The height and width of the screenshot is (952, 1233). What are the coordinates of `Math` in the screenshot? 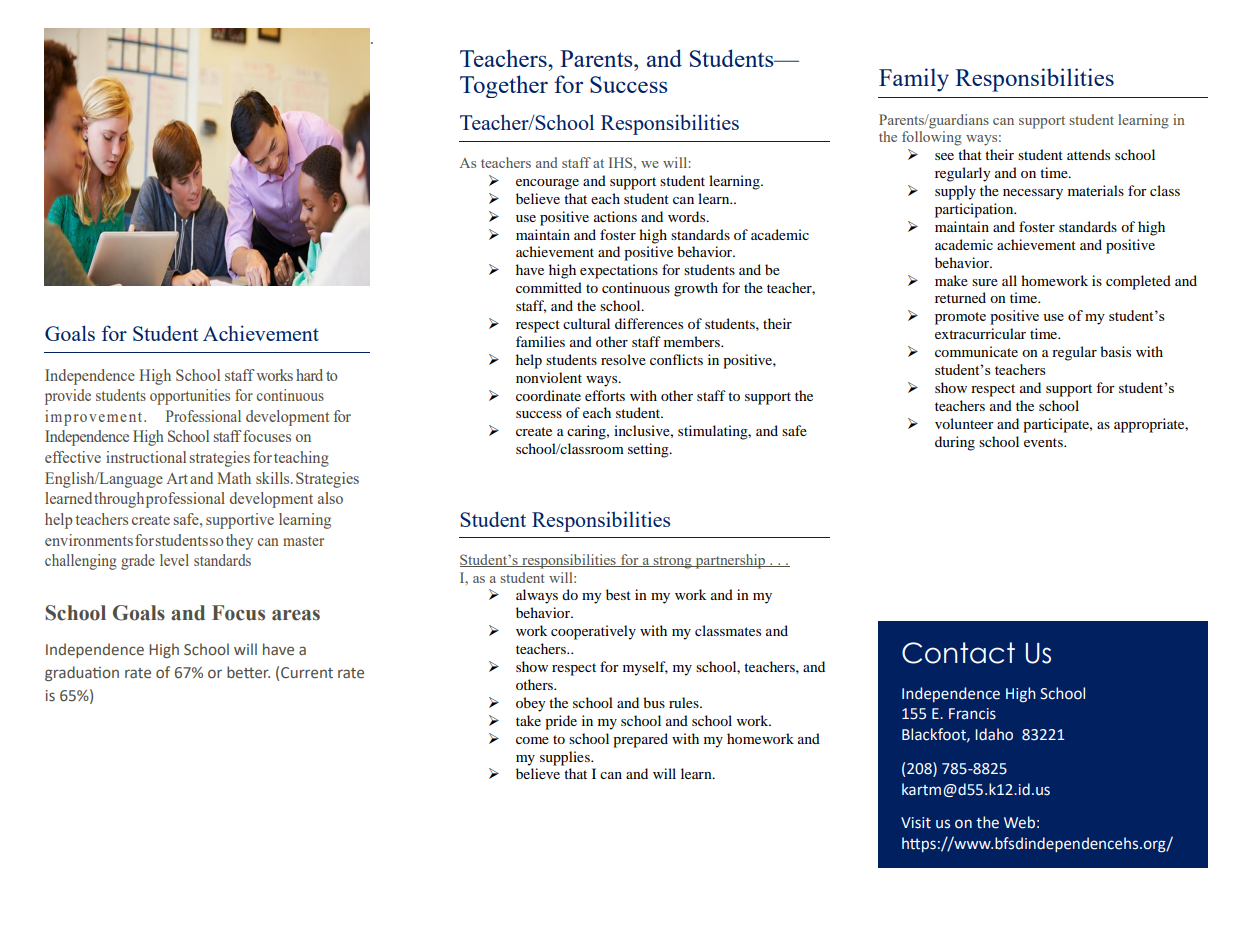 It's located at (234, 478).
